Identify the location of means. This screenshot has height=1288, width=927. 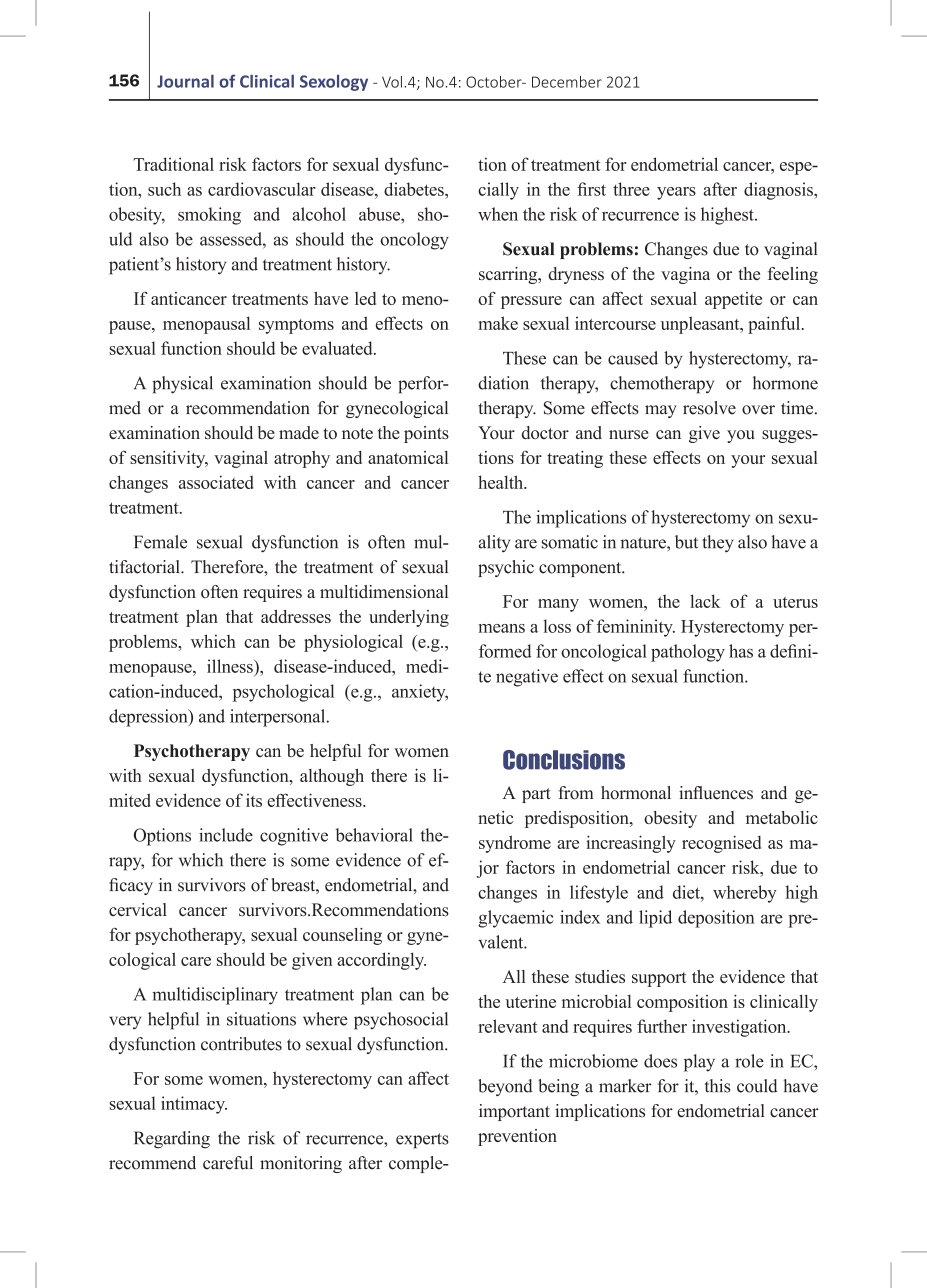
(501, 628).
